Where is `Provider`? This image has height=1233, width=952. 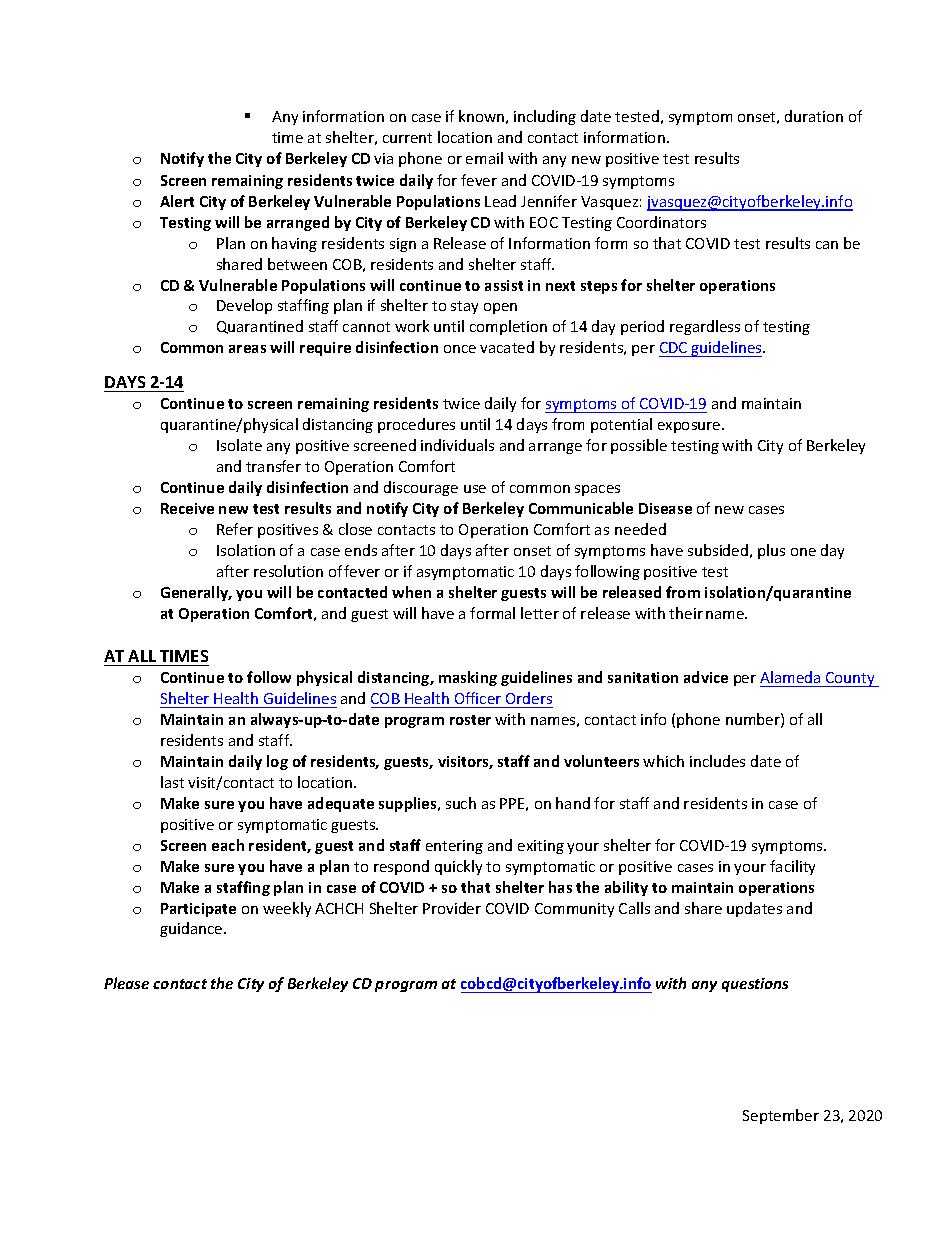
Provider is located at coordinates (452, 908).
